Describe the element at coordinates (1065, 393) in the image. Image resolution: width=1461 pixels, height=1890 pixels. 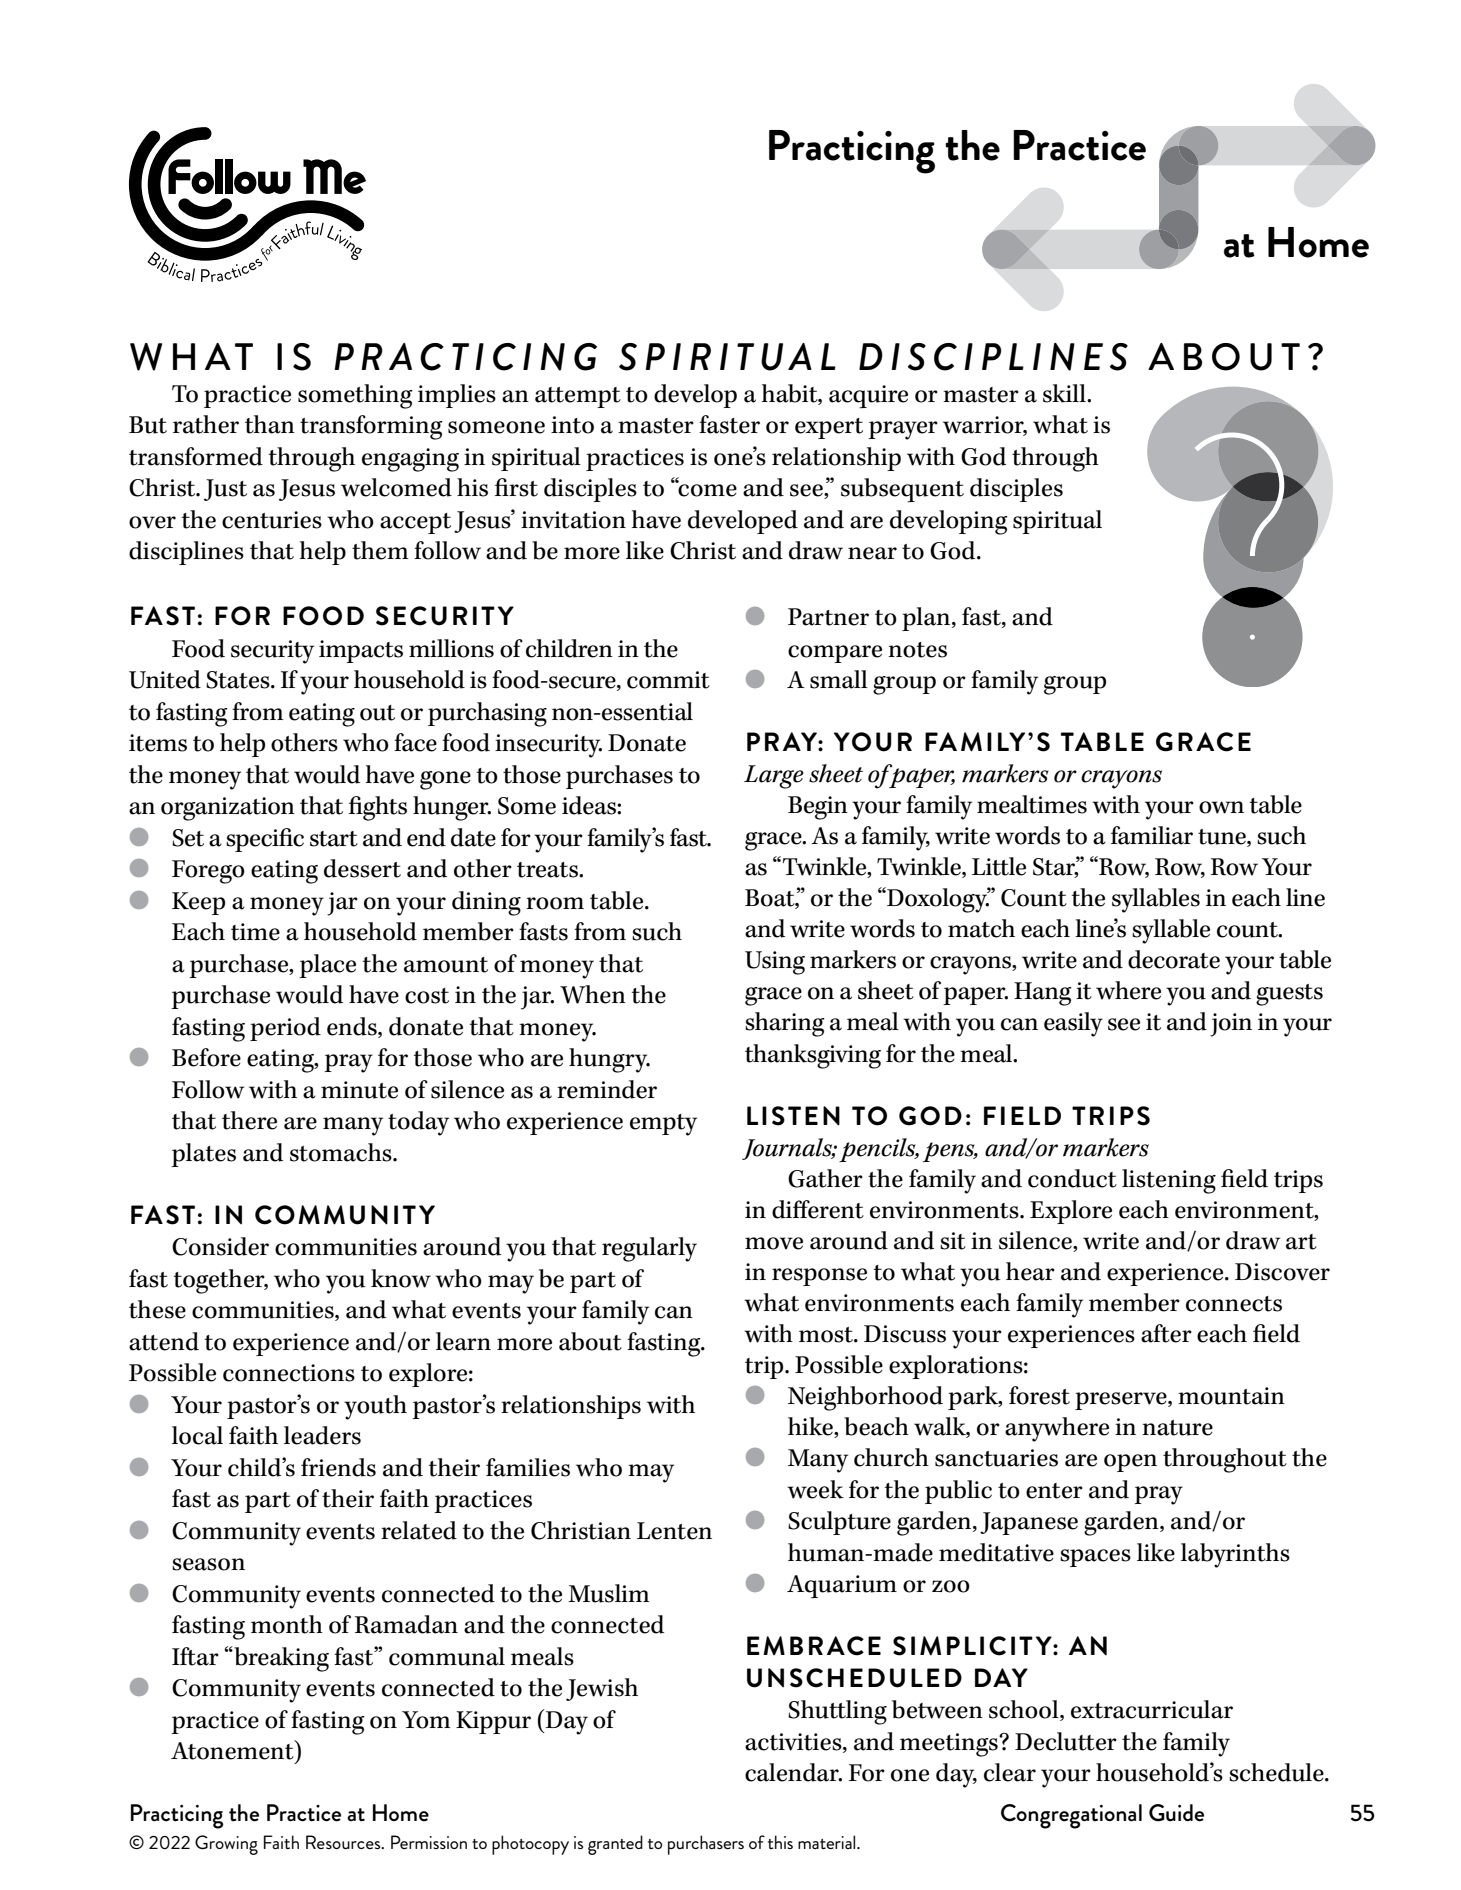
I see `skill` at that location.
